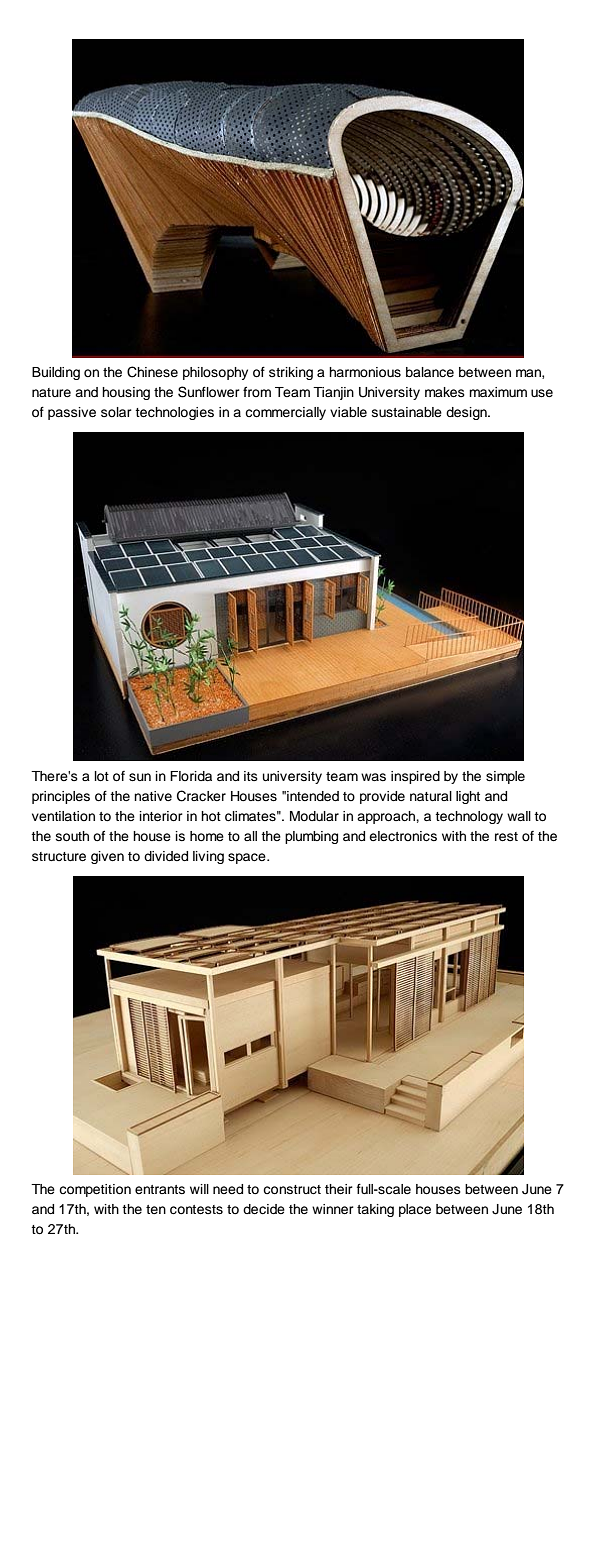 The width and height of the screenshot is (611, 1568). Describe the element at coordinates (415, 1210) in the screenshot. I see `place` at that location.
